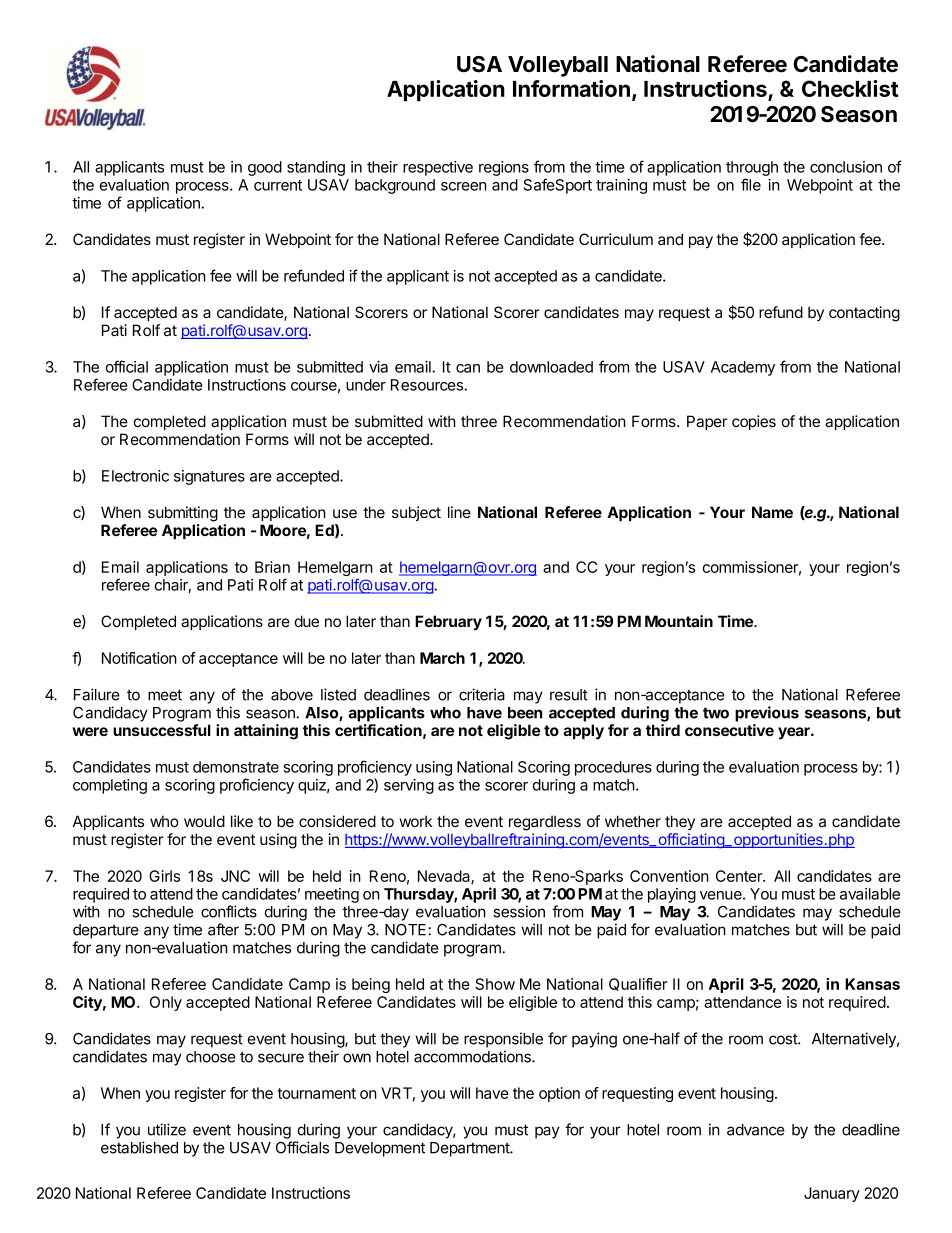 The image size is (952, 1233). What do you see at coordinates (519, 911) in the screenshot?
I see `session` at bounding box center [519, 911].
